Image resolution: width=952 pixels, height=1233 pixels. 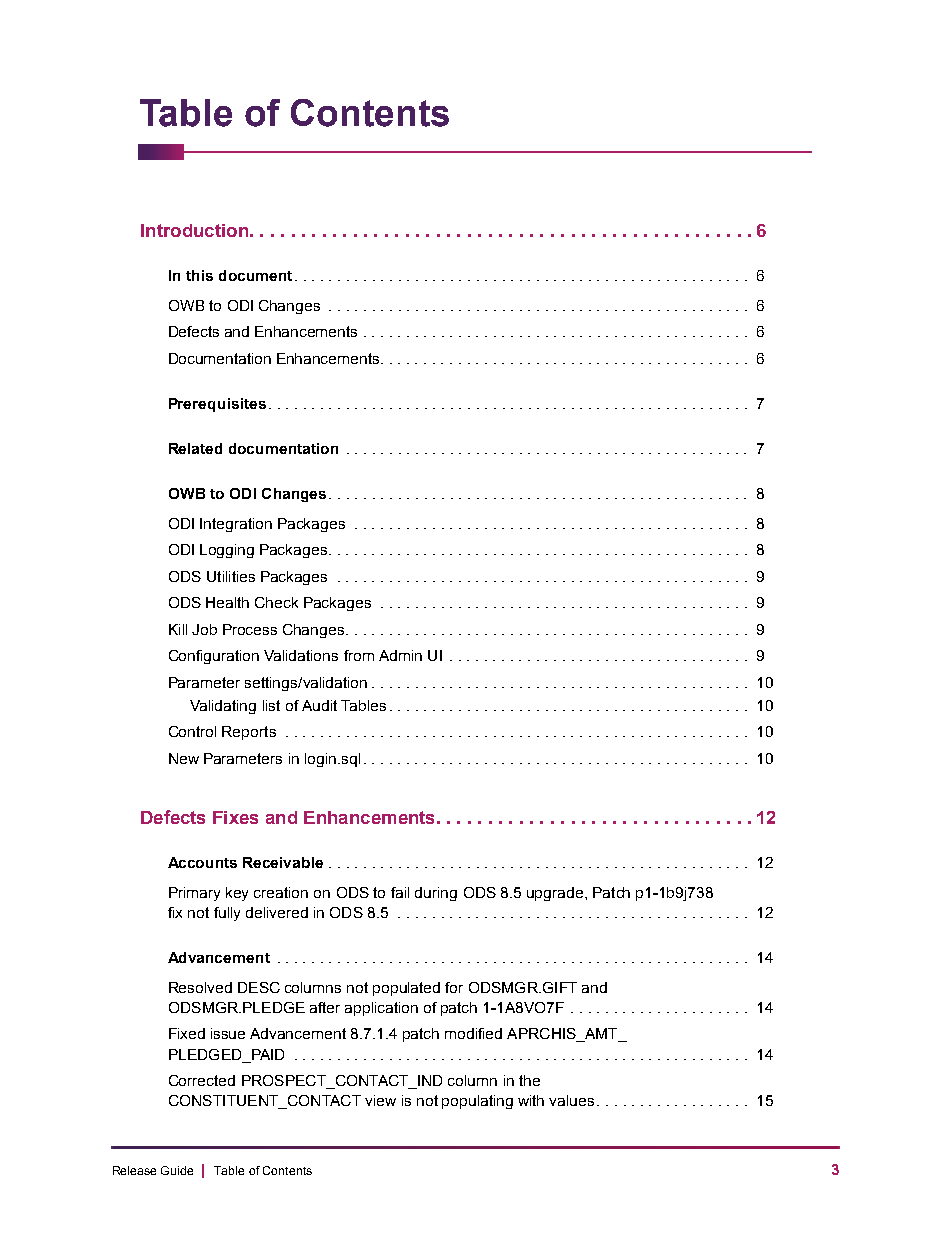 I want to click on Control, so click(x=192, y=731).
